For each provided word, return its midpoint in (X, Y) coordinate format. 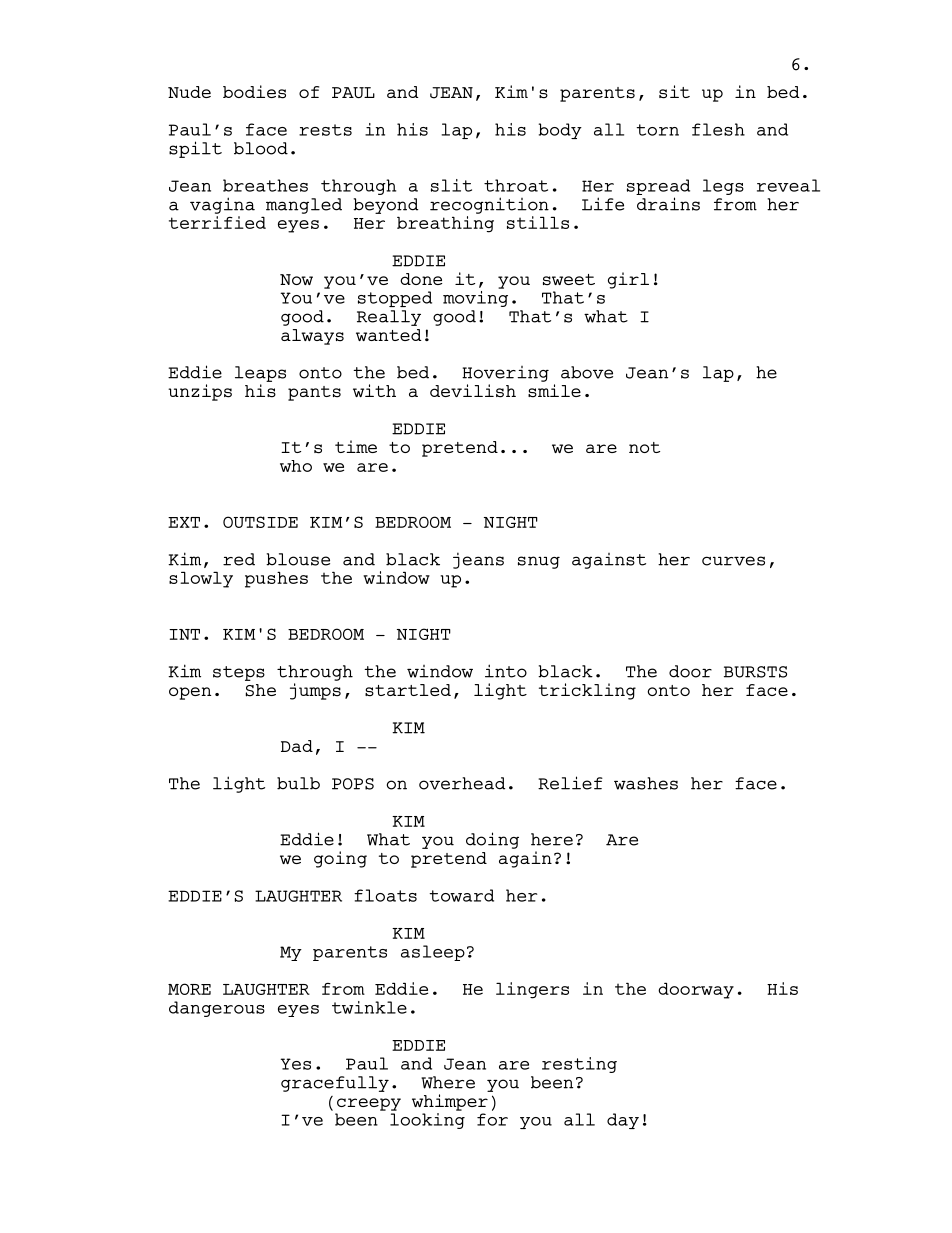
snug (539, 562)
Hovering (505, 374)
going (340, 859)
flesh (718, 129)
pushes (276, 579)
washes (646, 783)
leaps (260, 374)
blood (261, 148)
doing (492, 840)
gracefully (335, 1084)
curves (733, 561)
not (644, 447)
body (560, 131)
